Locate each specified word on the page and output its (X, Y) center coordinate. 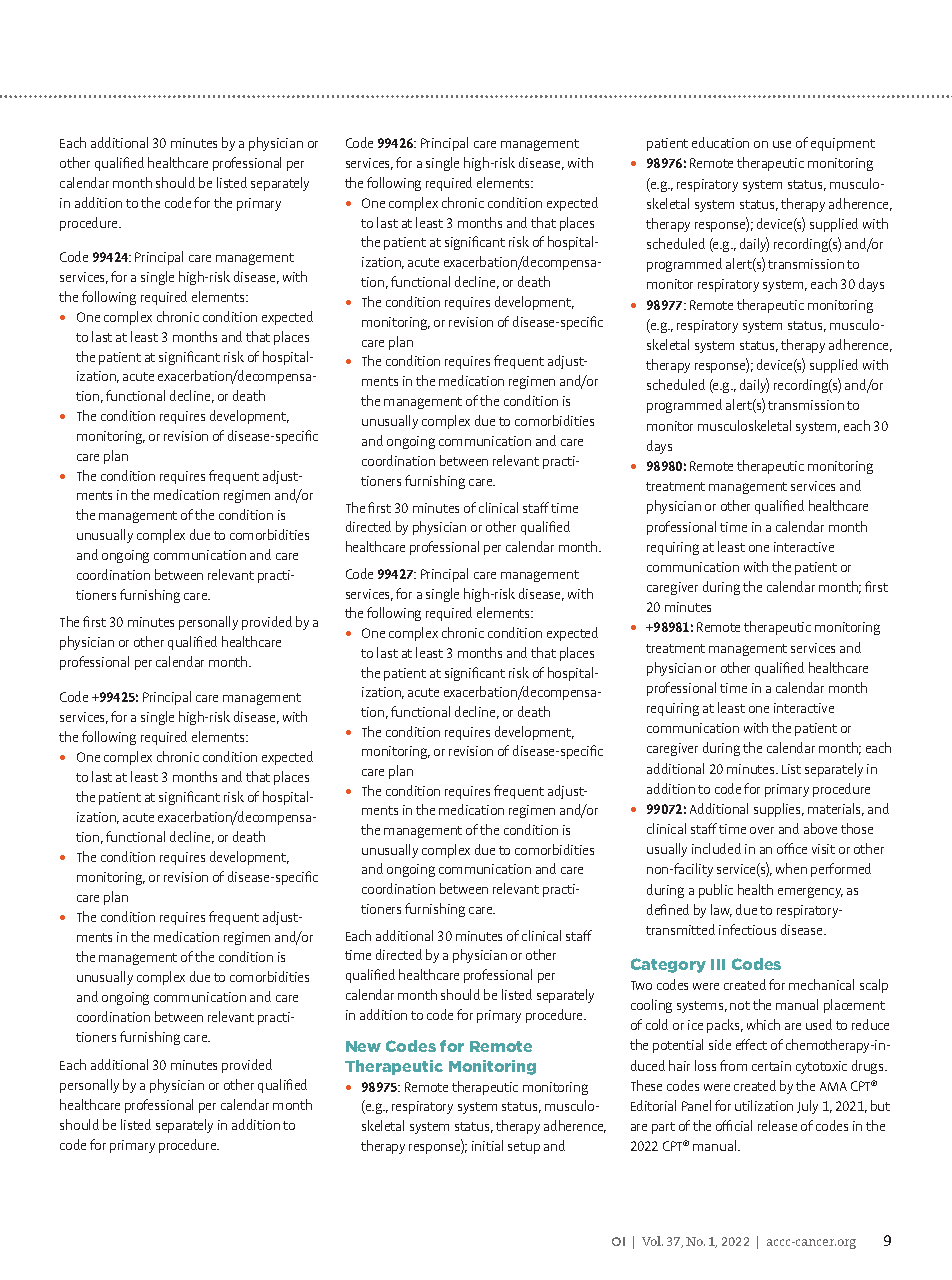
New (363, 1046)
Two (641, 985)
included (716, 848)
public (716, 891)
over (762, 830)
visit (823, 849)
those (857, 828)
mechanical (821, 984)
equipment (843, 144)
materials (836, 809)
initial (487, 1145)
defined (668, 909)
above (820, 828)
